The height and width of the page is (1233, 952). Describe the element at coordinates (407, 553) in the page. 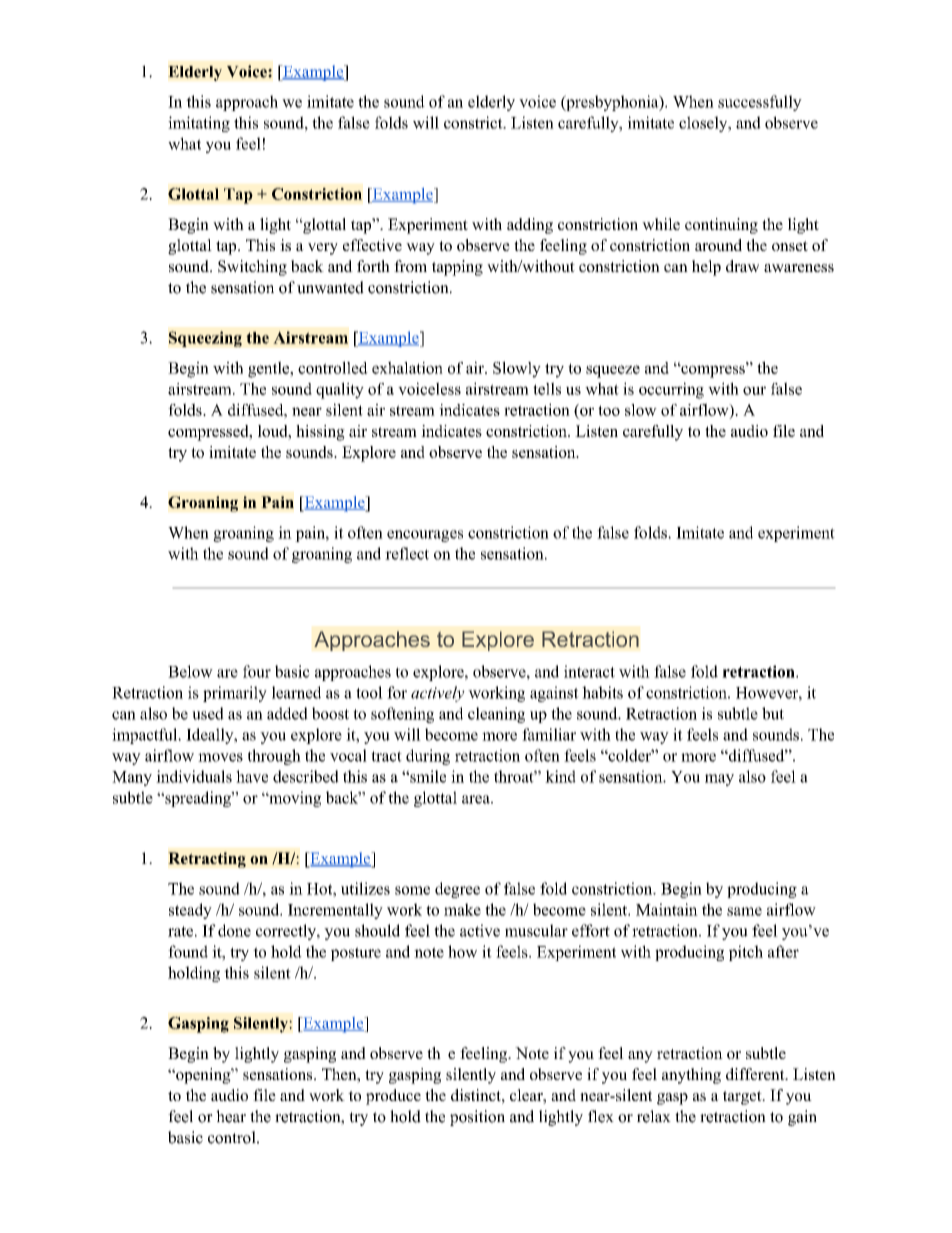

I see `reflect` at that location.
